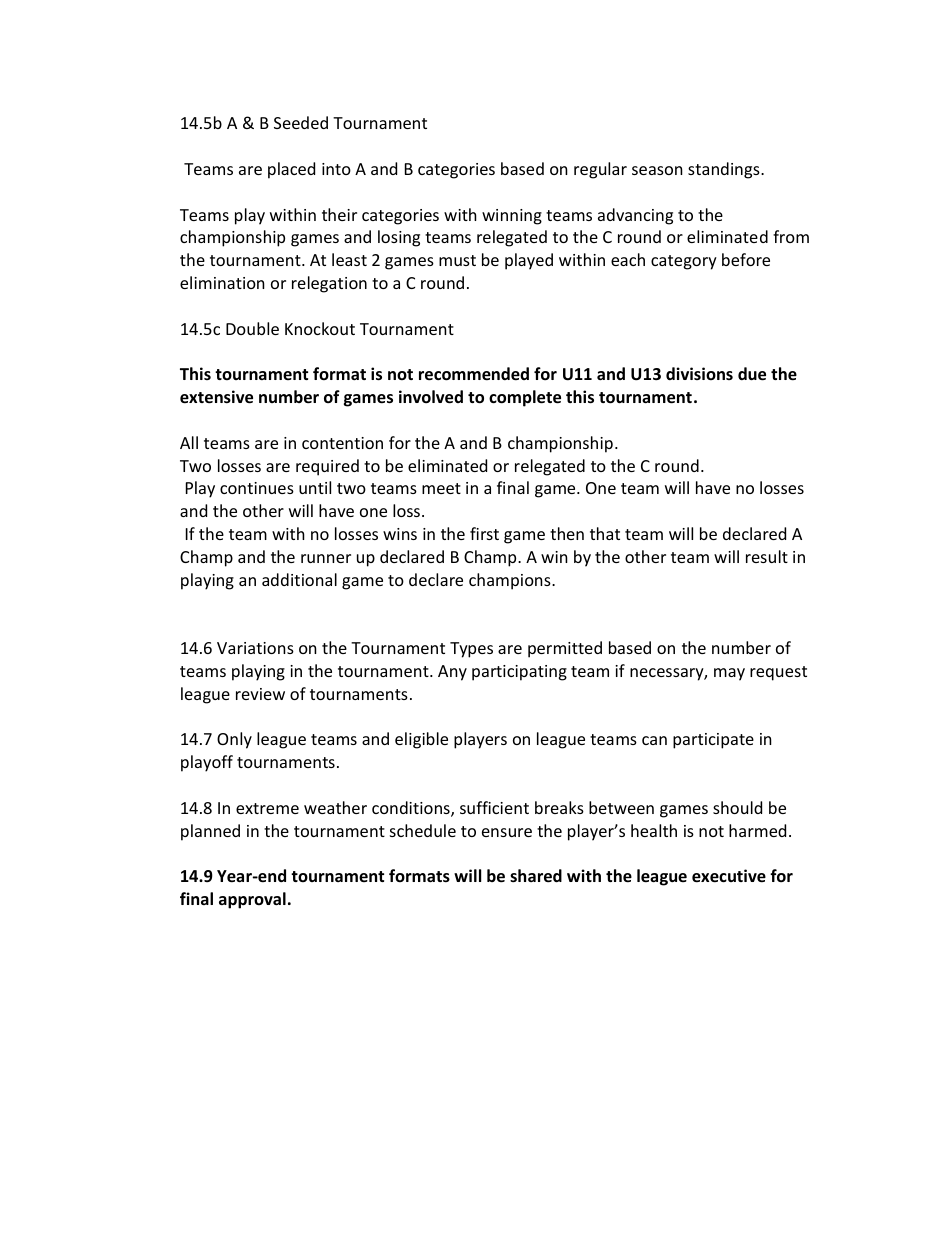 Image resolution: width=952 pixels, height=1233 pixels. Describe the element at coordinates (512, 217) in the screenshot. I see `winning` at that location.
